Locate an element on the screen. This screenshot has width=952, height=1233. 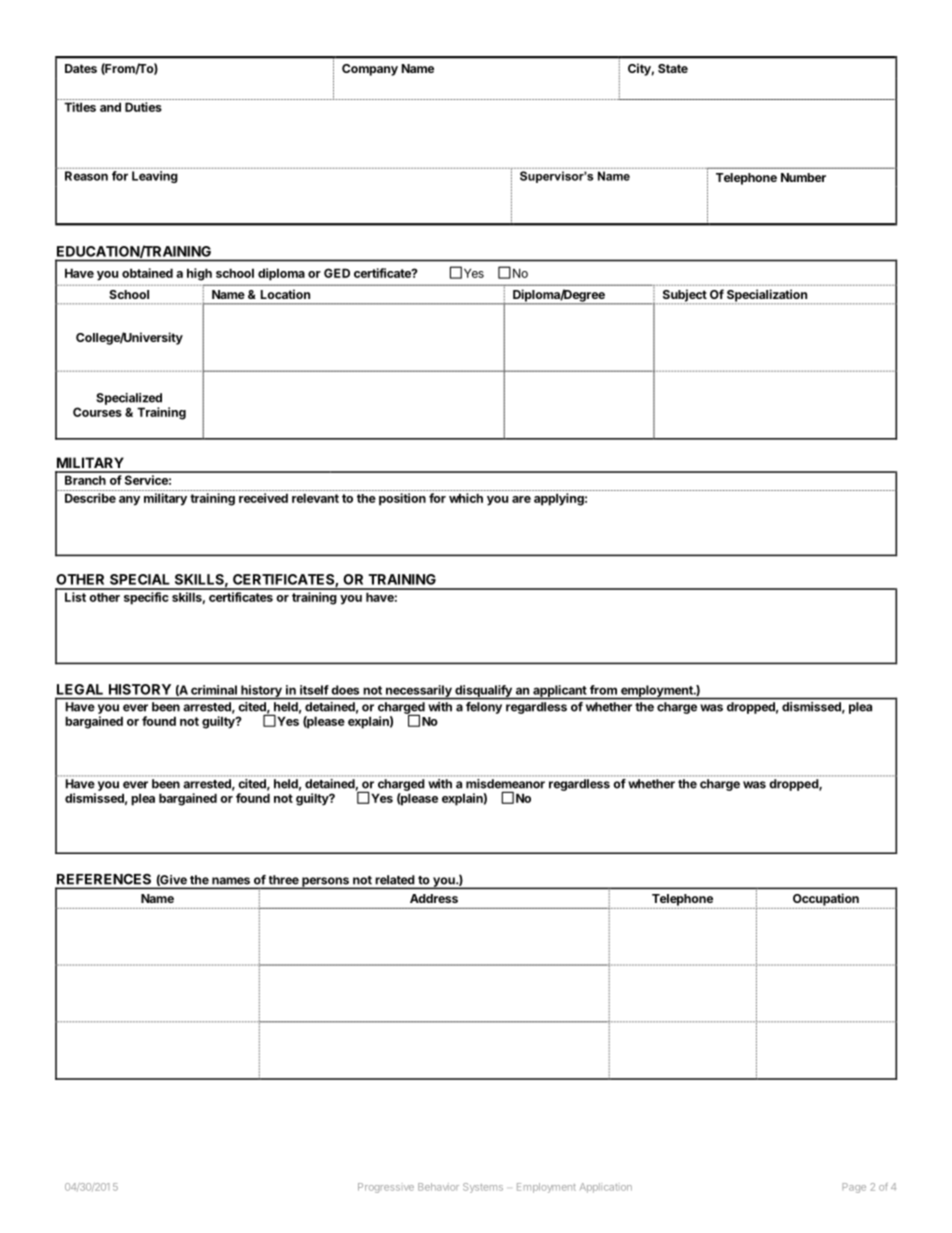
State is located at coordinates (673, 68).
